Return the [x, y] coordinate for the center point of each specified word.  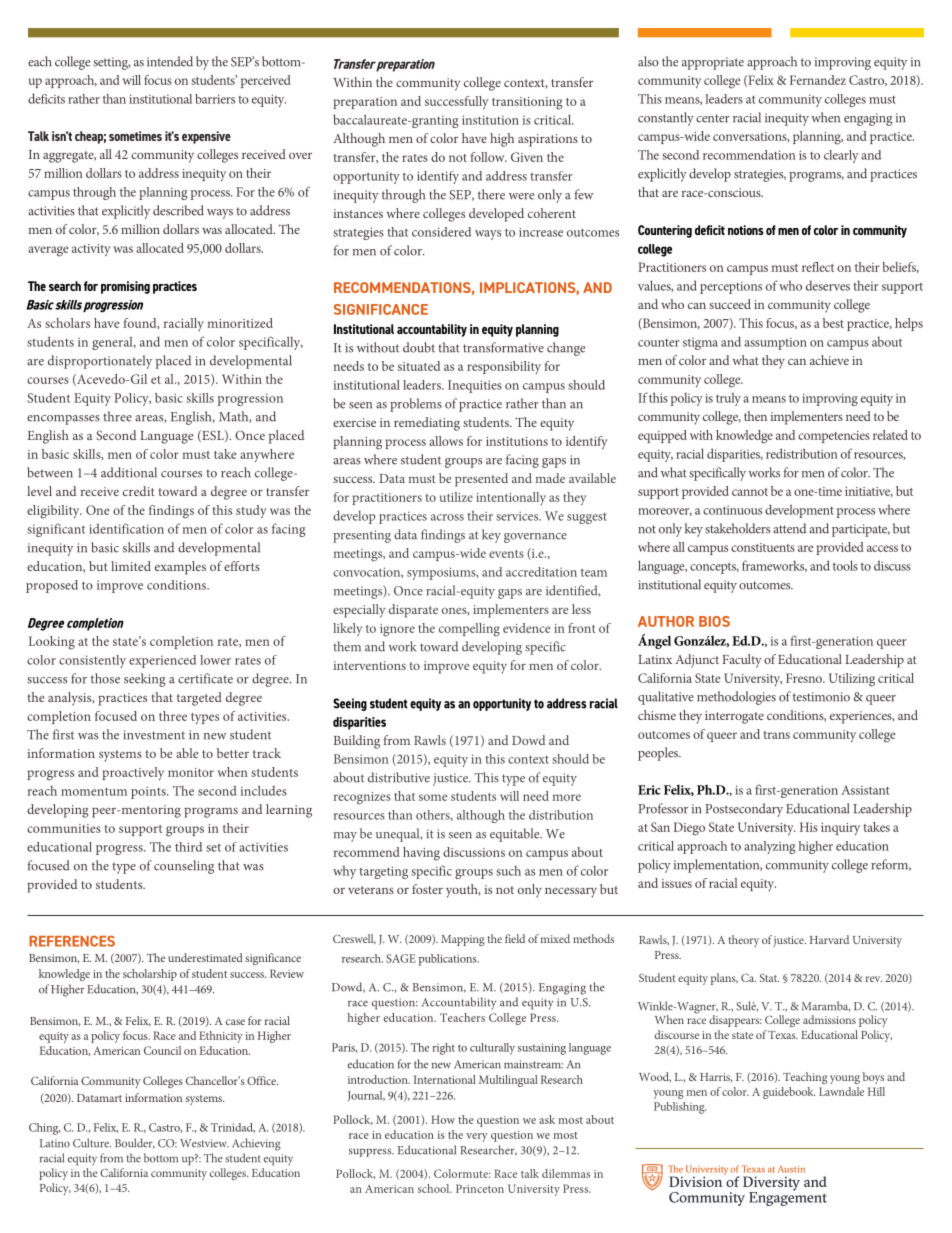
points [149, 792]
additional [129, 472]
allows [446, 441]
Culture [92, 1143]
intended [170, 61]
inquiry [840, 829]
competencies [834, 437]
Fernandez [818, 80]
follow [489, 157]
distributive [399, 777]
